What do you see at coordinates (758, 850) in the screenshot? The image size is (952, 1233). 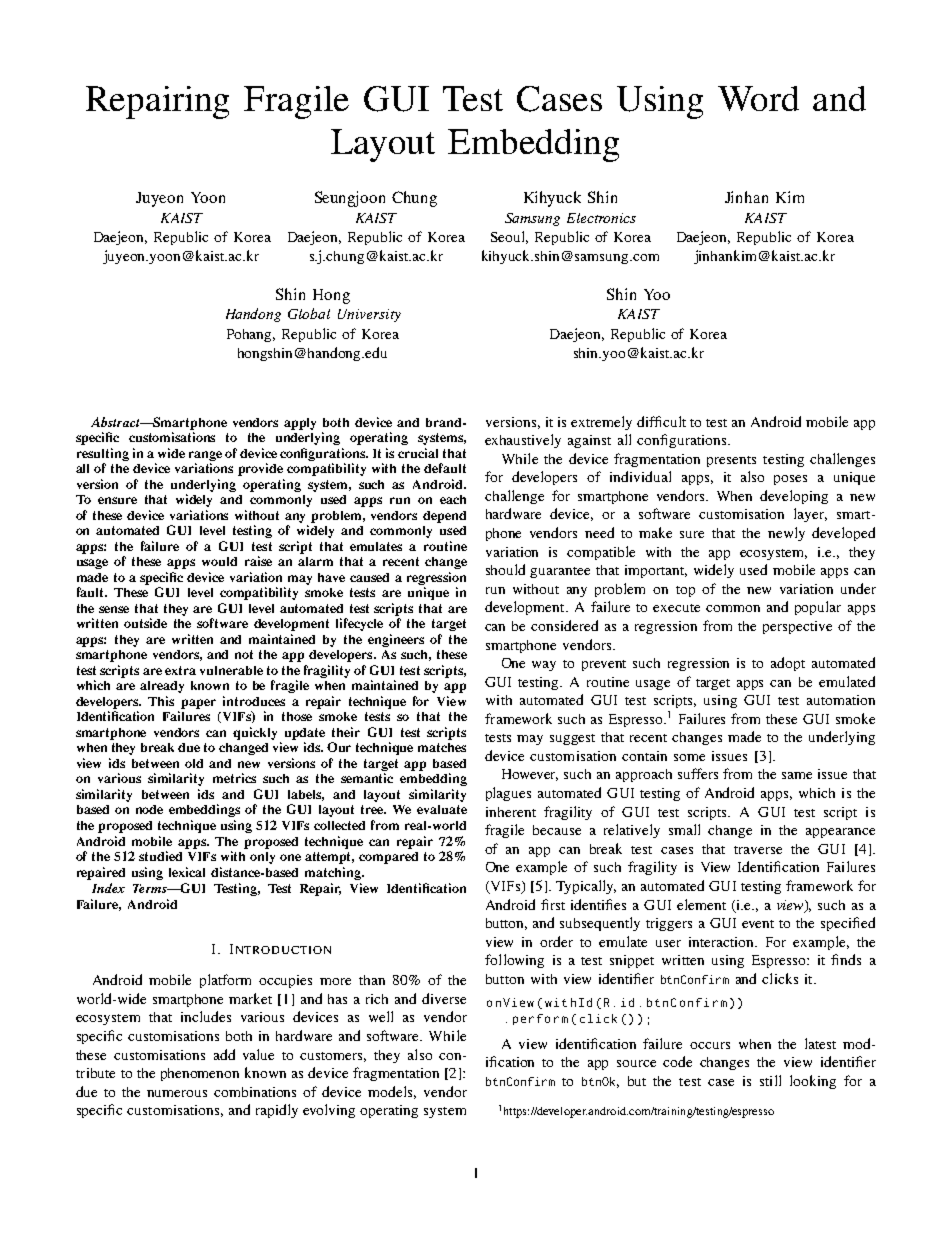 I see `traverse` at bounding box center [758, 850].
